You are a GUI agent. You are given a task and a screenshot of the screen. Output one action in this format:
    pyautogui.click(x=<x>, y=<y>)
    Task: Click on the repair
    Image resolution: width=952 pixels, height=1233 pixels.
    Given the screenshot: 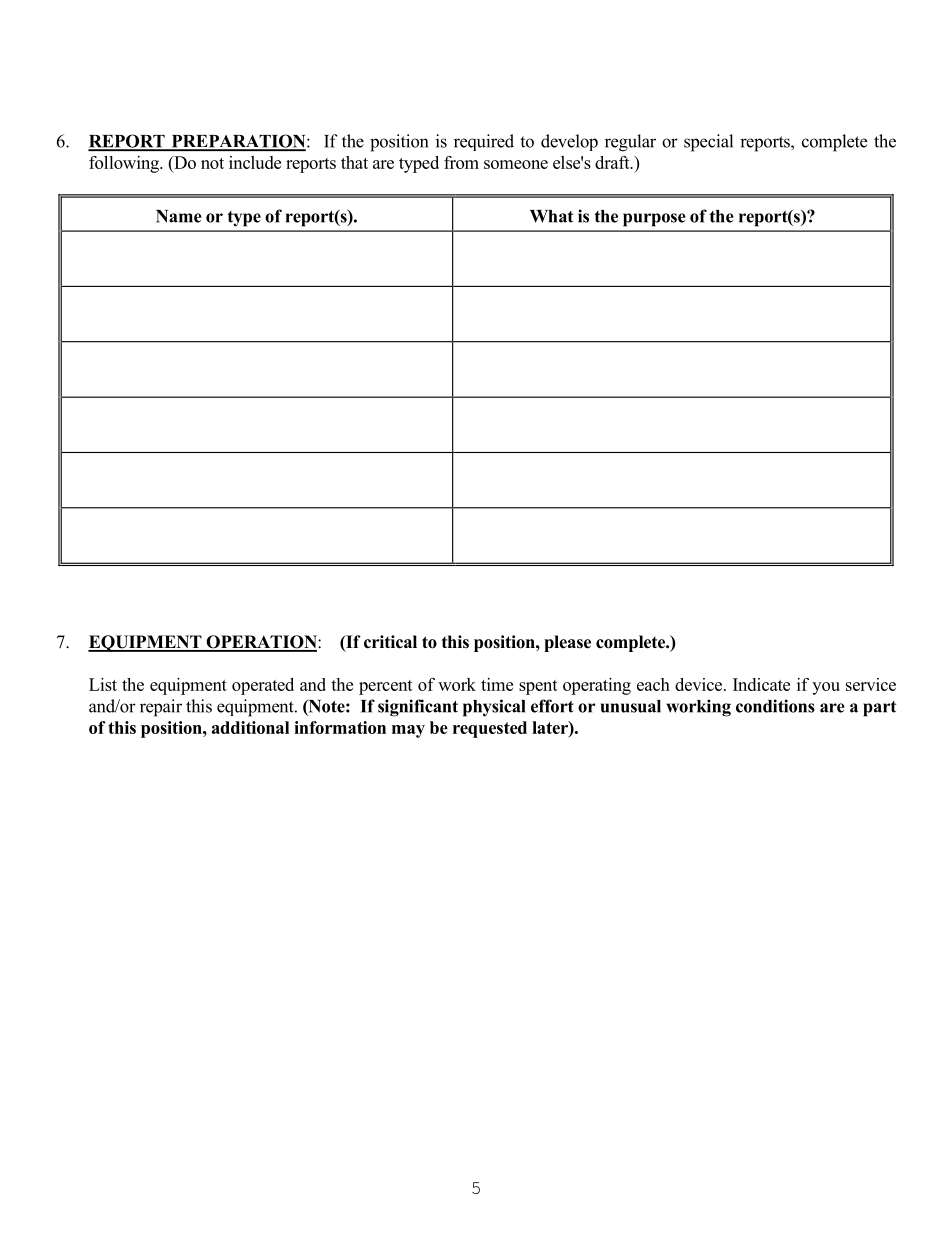 What is the action you would take?
    pyautogui.click(x=161, y=708)
